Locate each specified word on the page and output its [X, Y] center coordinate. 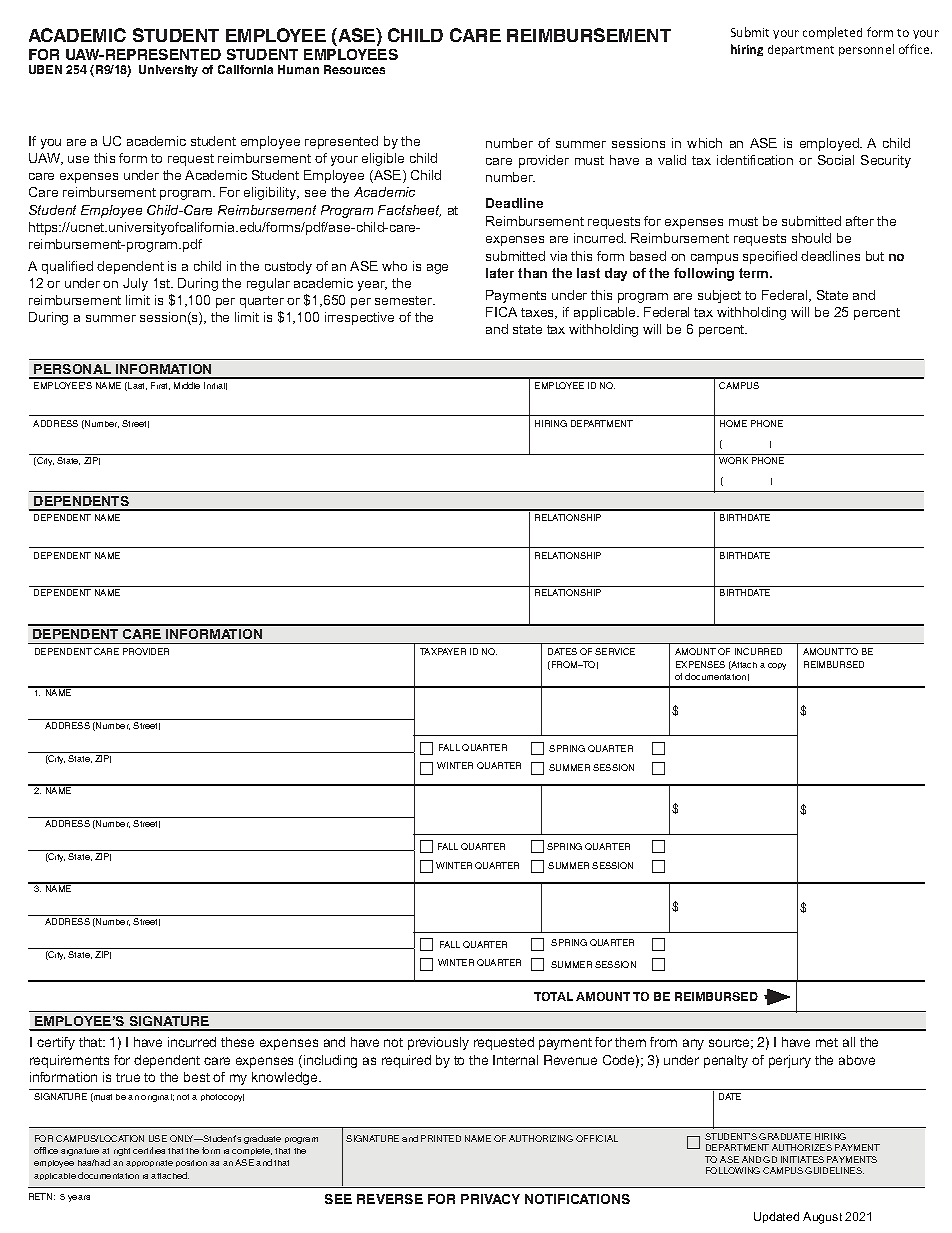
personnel [866, 50]
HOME [733, 423]
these [237, 1042]
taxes [539, 313]
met [827, 1042]
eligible [383, 159]
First [160, 386]
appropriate [149, 1163]
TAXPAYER [443, 651]
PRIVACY [490, 1199]
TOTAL [553, 996]
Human [298, 69]
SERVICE [615, 651]
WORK [733, 460]
